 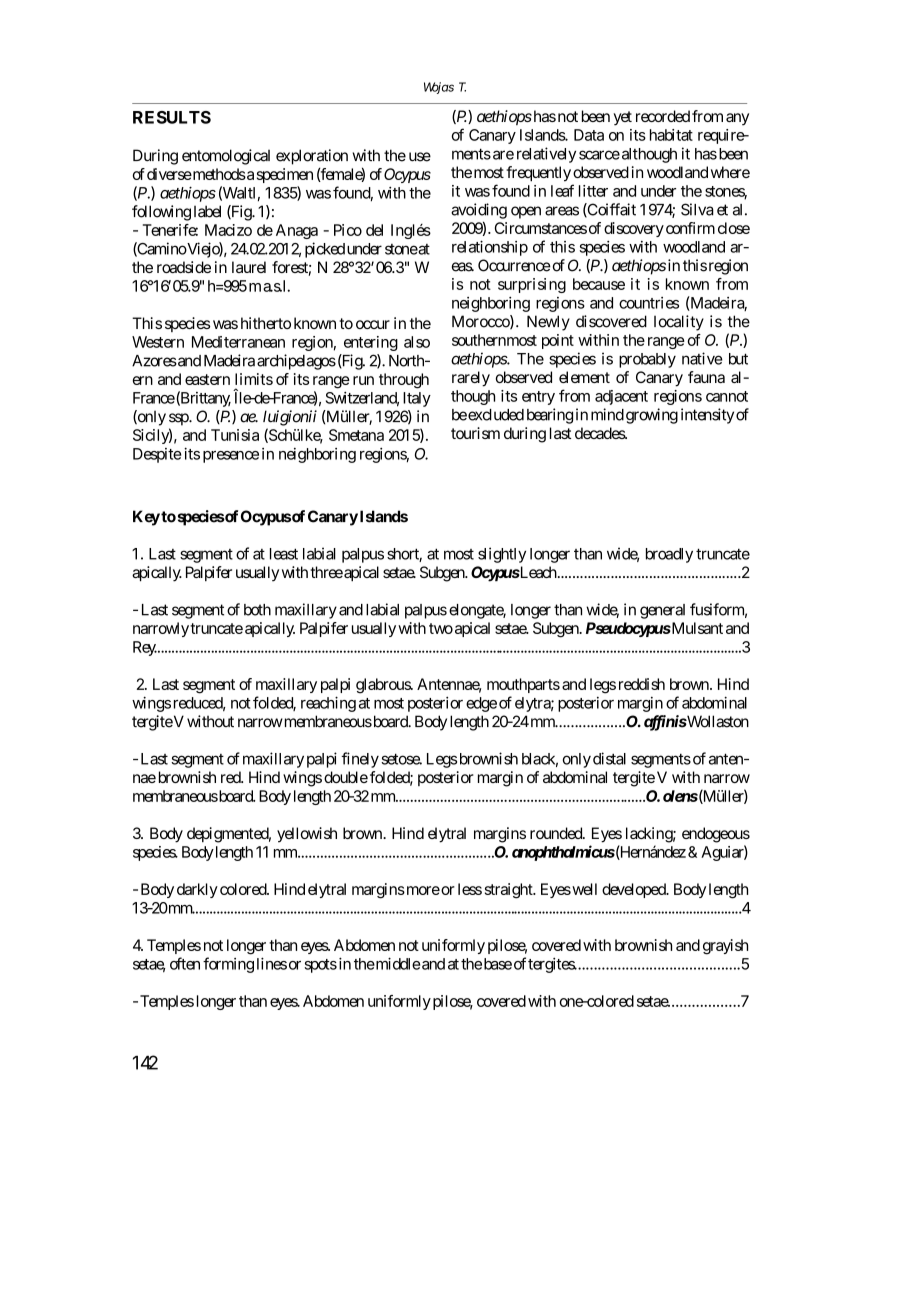 What do you see at coordinates (479, 211) in the screenshot?
I see `avoiding` at bounding box center [479, 211].
